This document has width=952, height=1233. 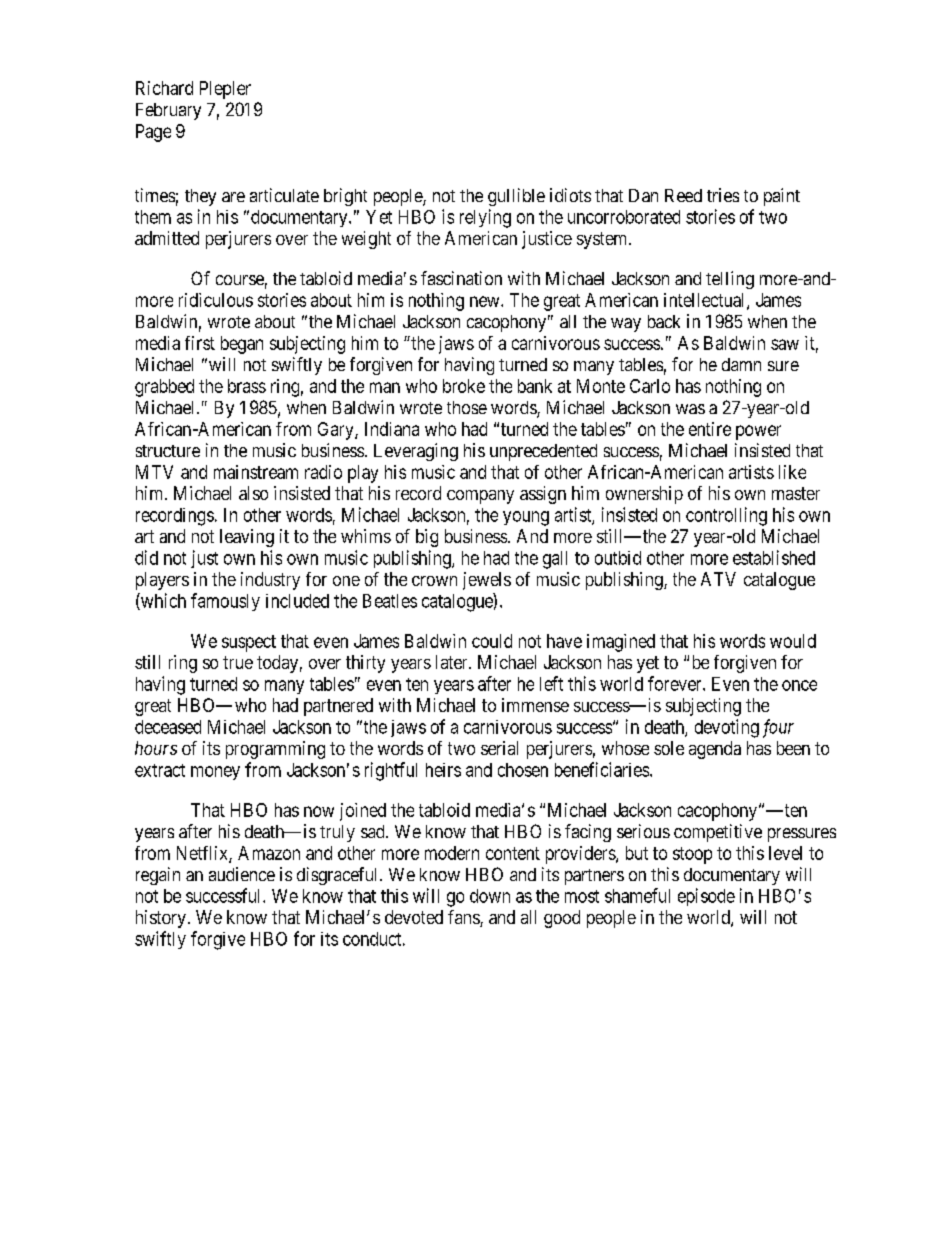 What do you see at coordinates (726, 516) in the document?
I see `controlling` at bounding box center [726, 516].
